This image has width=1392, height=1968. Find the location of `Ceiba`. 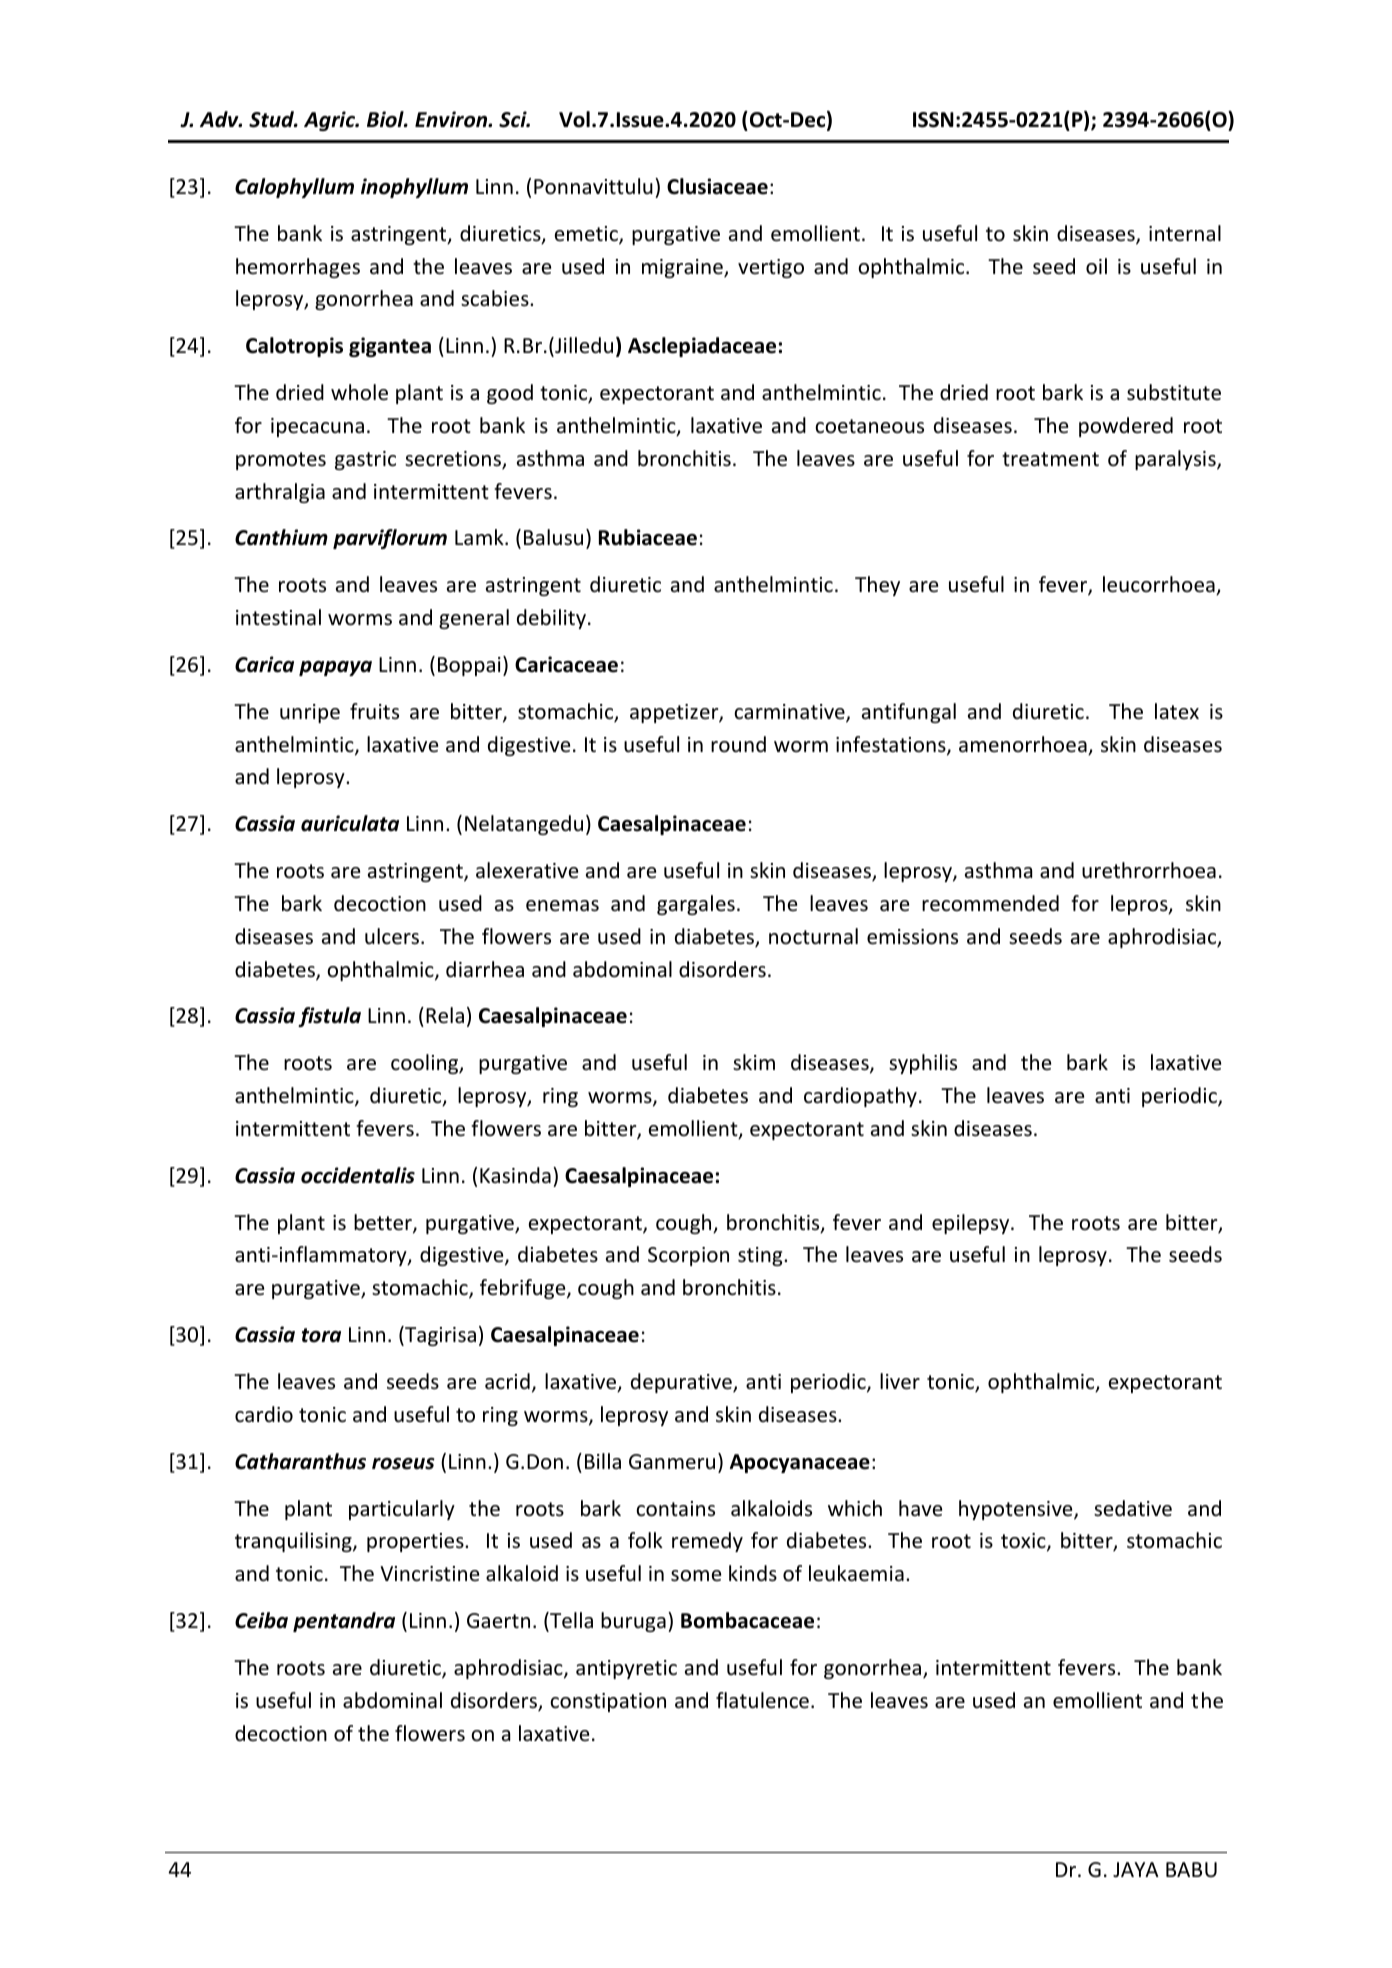

Ceiba is located at coordinates (261, 1620).
